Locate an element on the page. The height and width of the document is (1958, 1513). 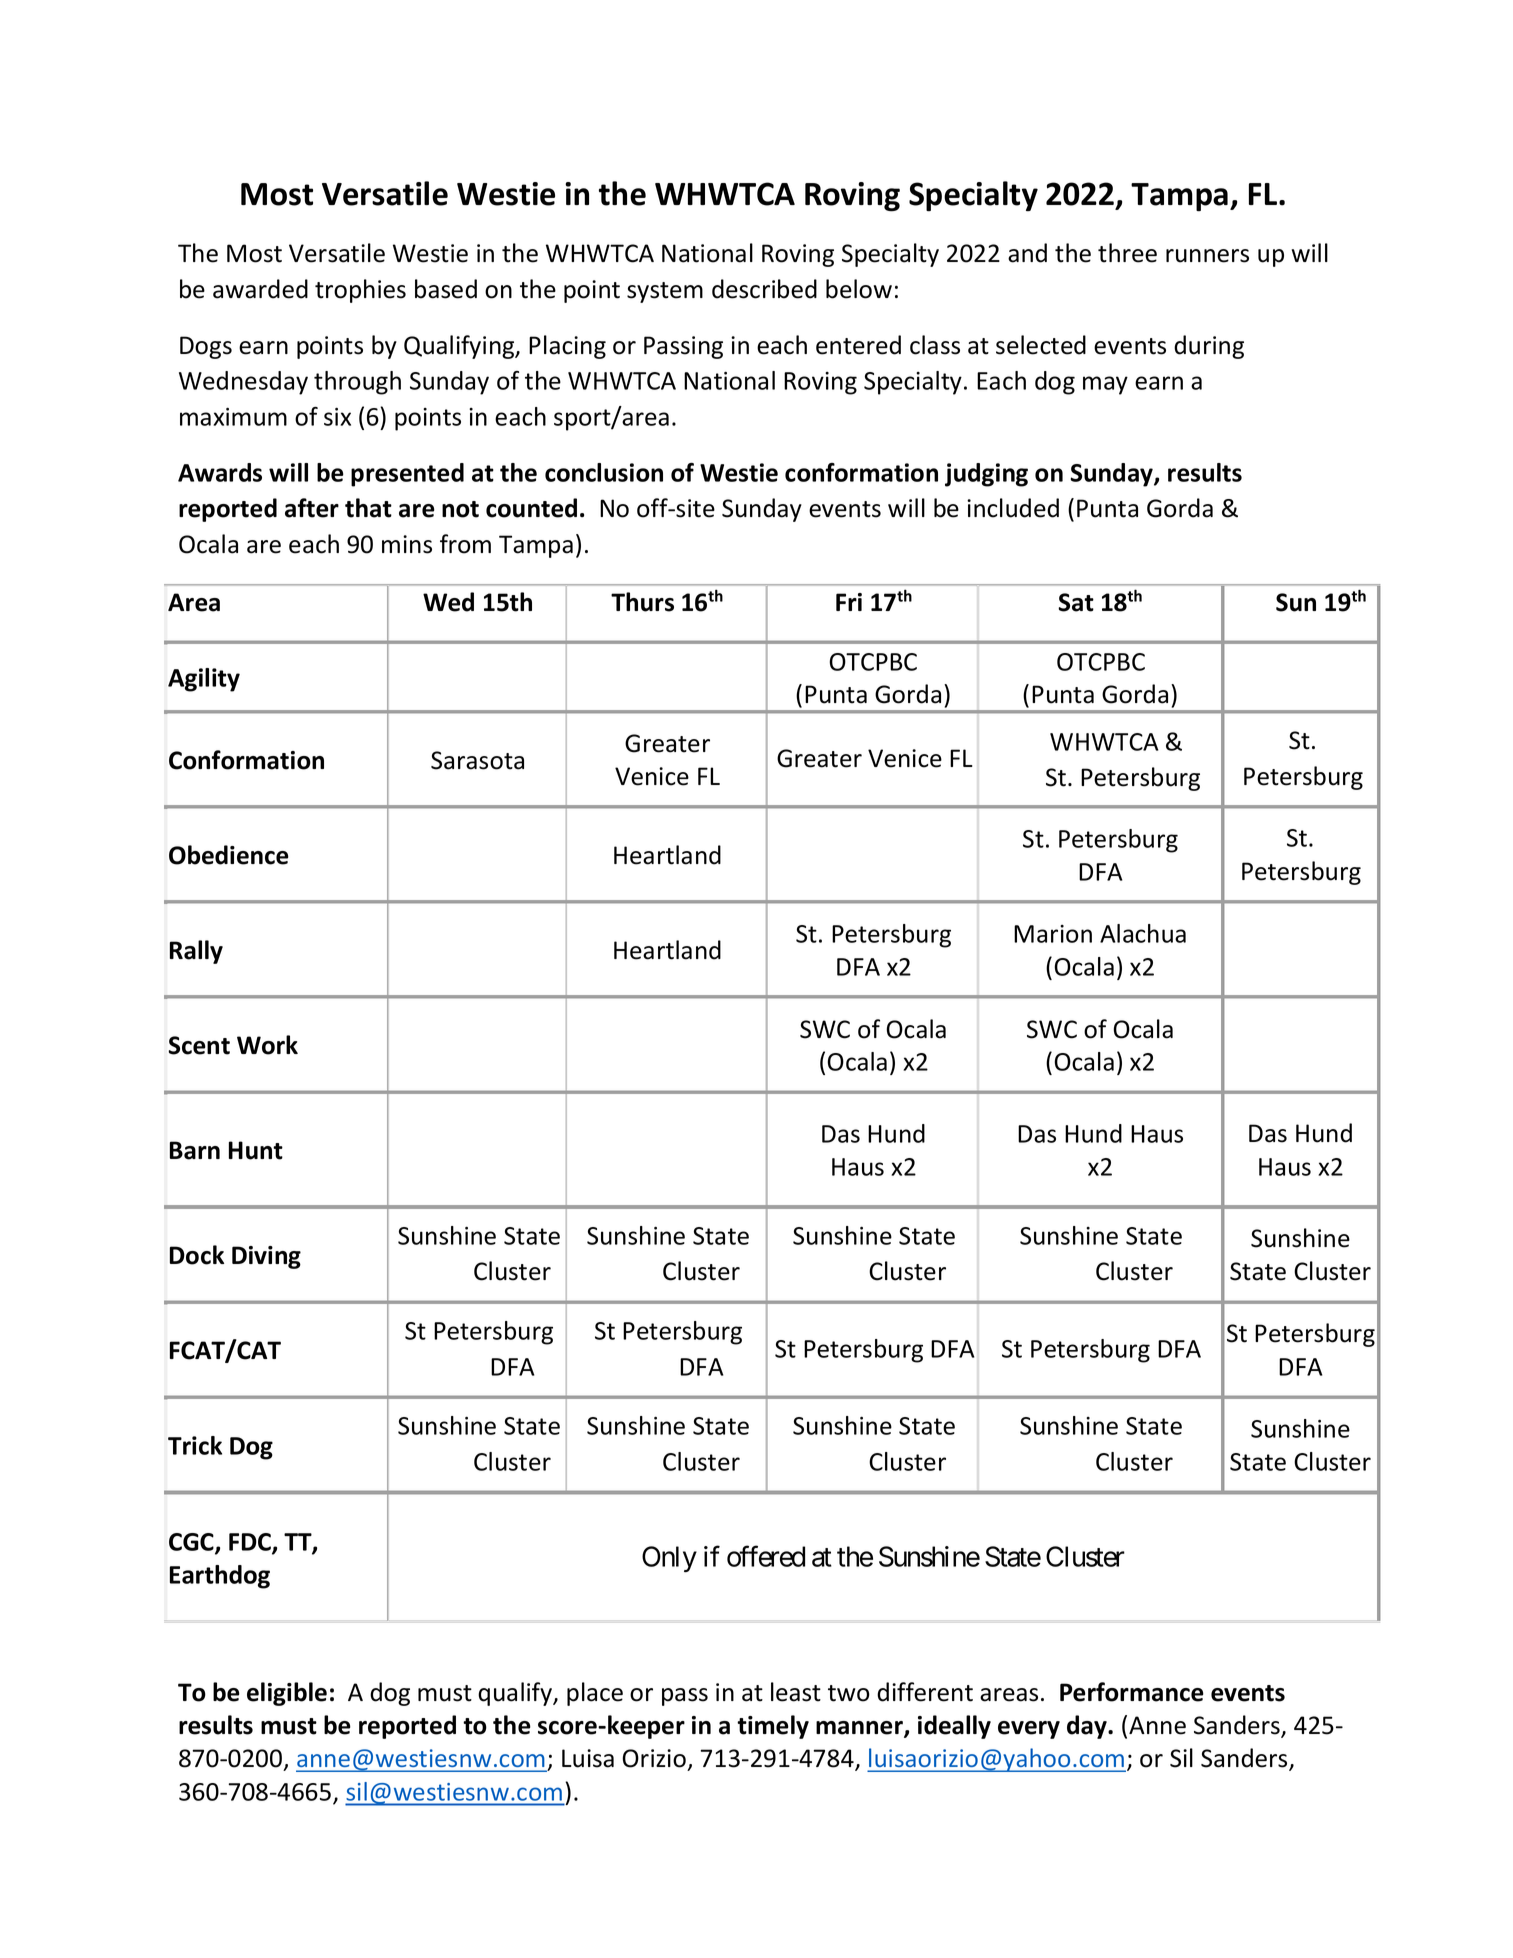
trophies is located at coordinates (360, 291).
